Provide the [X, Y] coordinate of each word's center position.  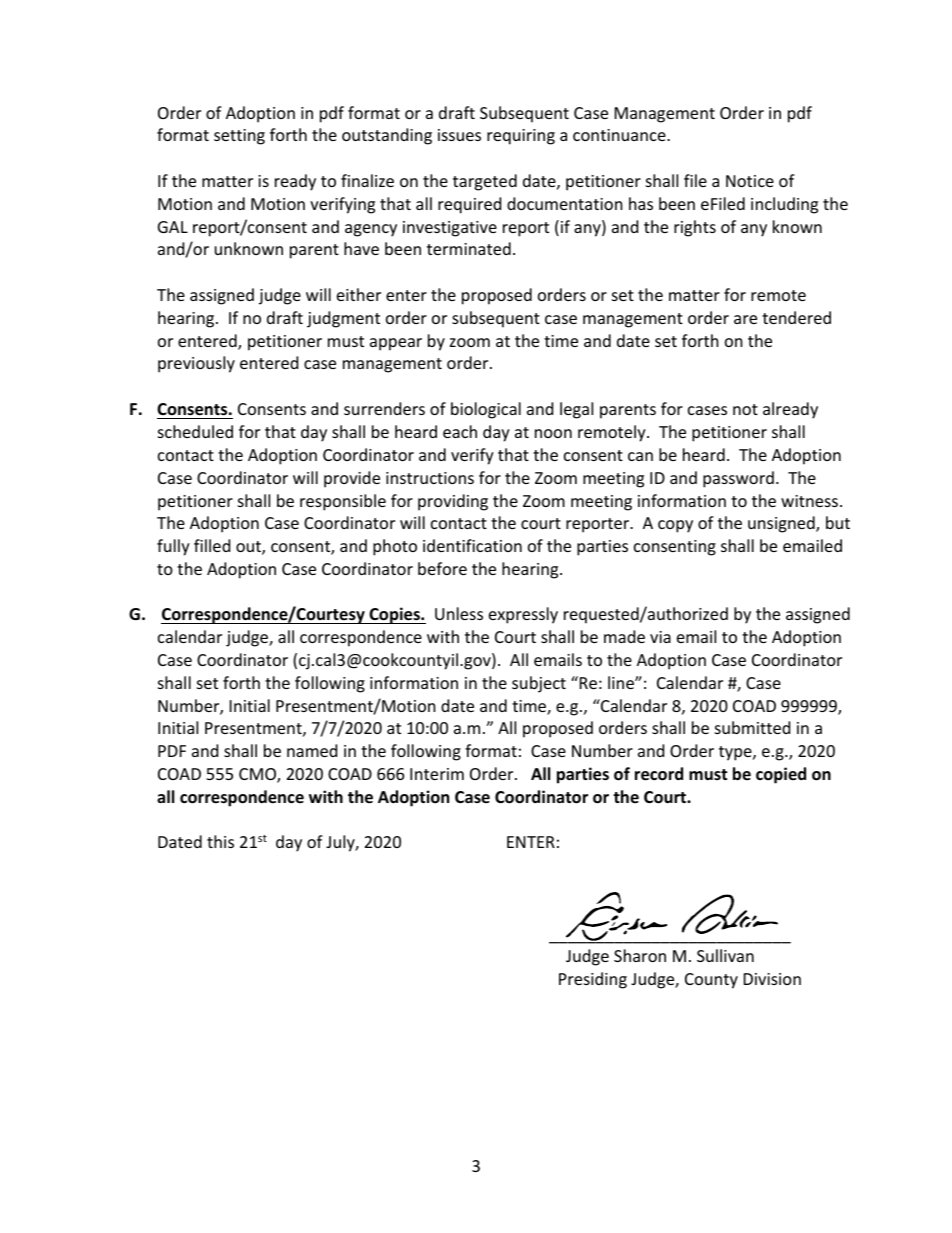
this [220, 841]
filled [212, 545]
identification [472, 545]
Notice [750, 181]
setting [239, 137]
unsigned [782, 524]
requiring [521, 137]
